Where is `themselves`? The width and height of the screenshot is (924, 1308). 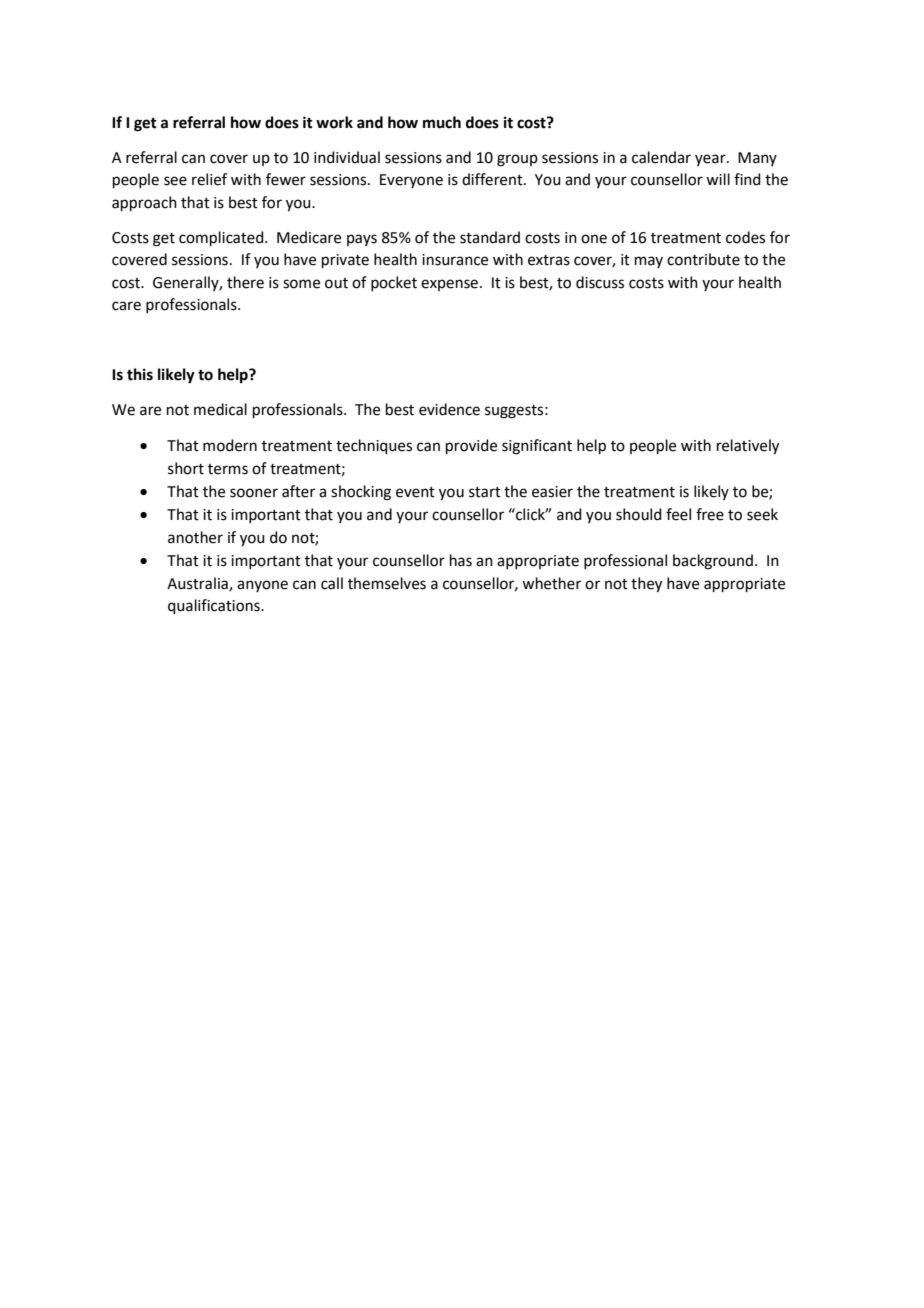 themselves is located at coordinates (387, 583).
